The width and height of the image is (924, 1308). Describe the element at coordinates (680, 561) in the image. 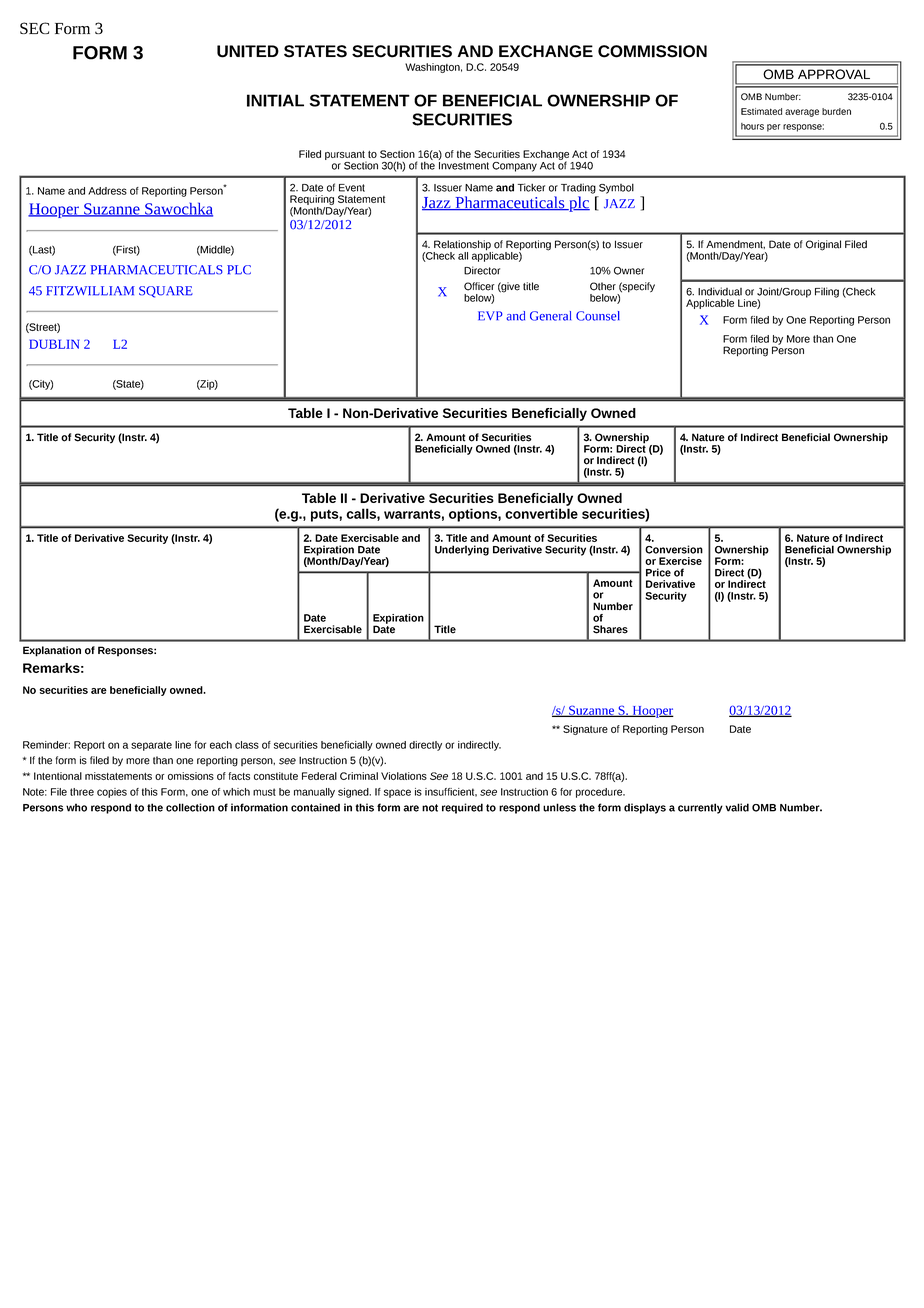

I see `Exercise` at that location.
